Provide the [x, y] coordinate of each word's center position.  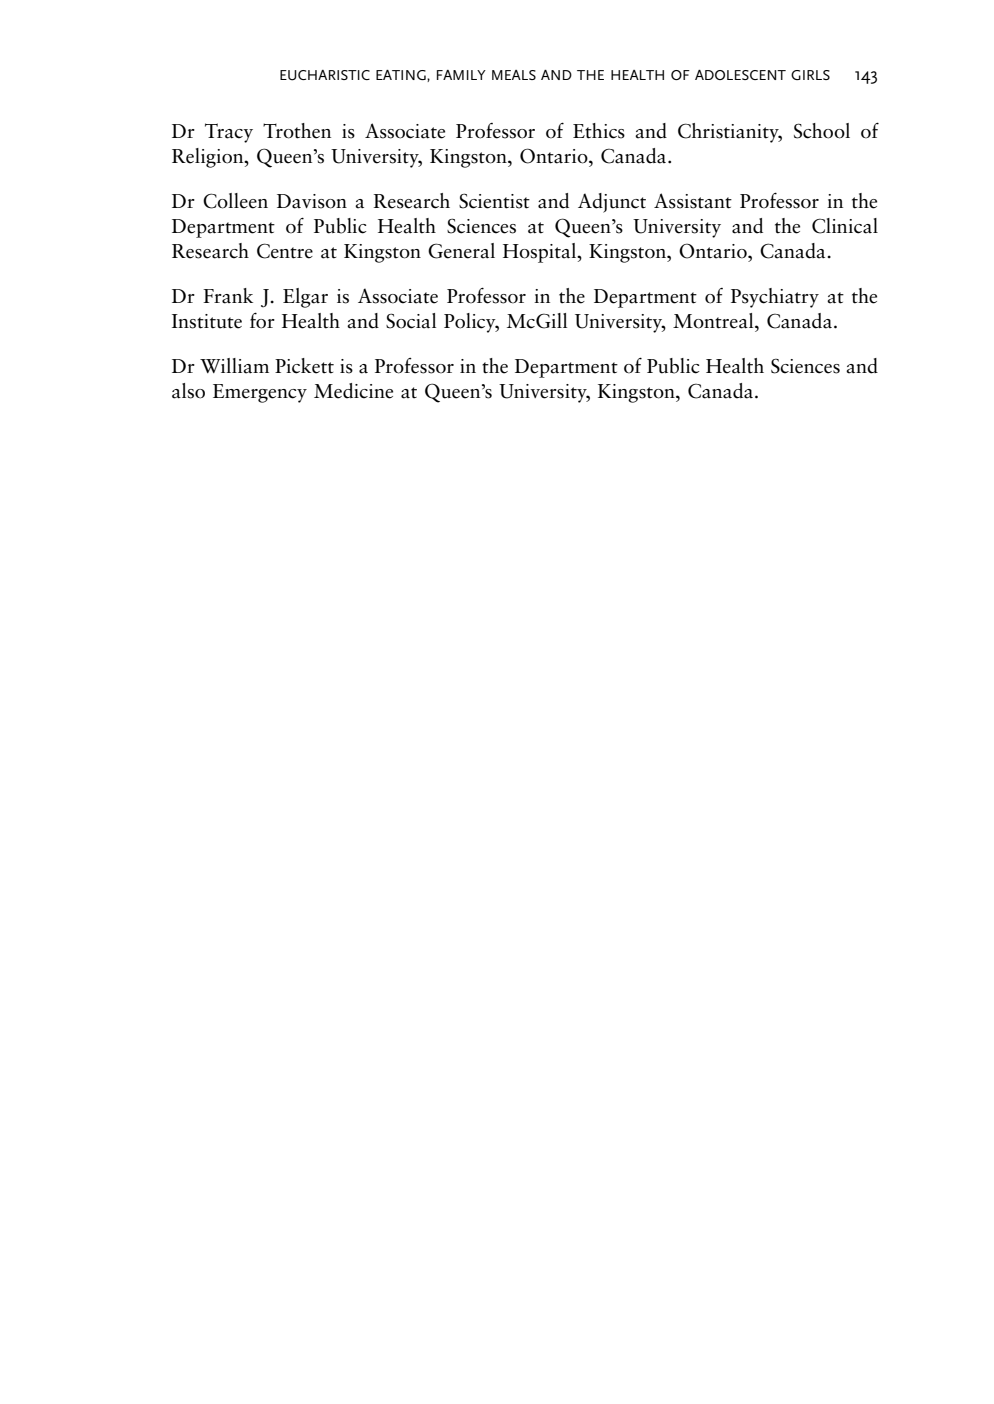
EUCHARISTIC [325, 75]
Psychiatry [775, 298]
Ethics [599, 131]
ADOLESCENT [740, 75]
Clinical [845, 226]
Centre [285, 251]
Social [411, 321]
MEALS [514, 75]
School [822, 131]
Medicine [353, 391]
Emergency [260, 393]
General [461, 251]
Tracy [229, 133]
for [262, 320]
